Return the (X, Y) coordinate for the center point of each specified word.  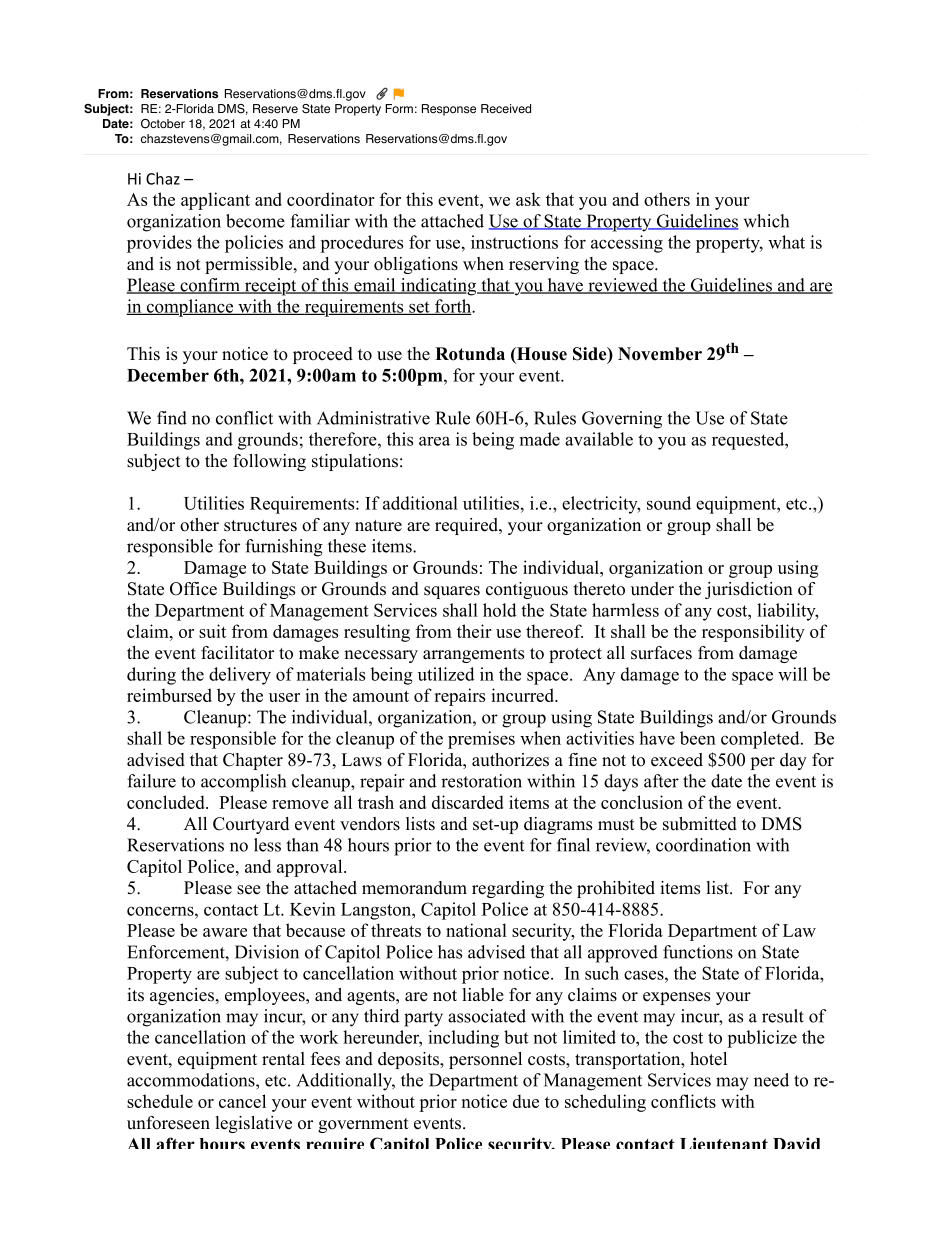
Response (449, 110)
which (766, 221)
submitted (700, 824)
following (269, 462)
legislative (254, 1124)
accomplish (243, 783)
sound (669, 503)
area (434, 441)
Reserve (275, 109)
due (526, 1101)
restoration (481, 781)
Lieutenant (724, 1143)
